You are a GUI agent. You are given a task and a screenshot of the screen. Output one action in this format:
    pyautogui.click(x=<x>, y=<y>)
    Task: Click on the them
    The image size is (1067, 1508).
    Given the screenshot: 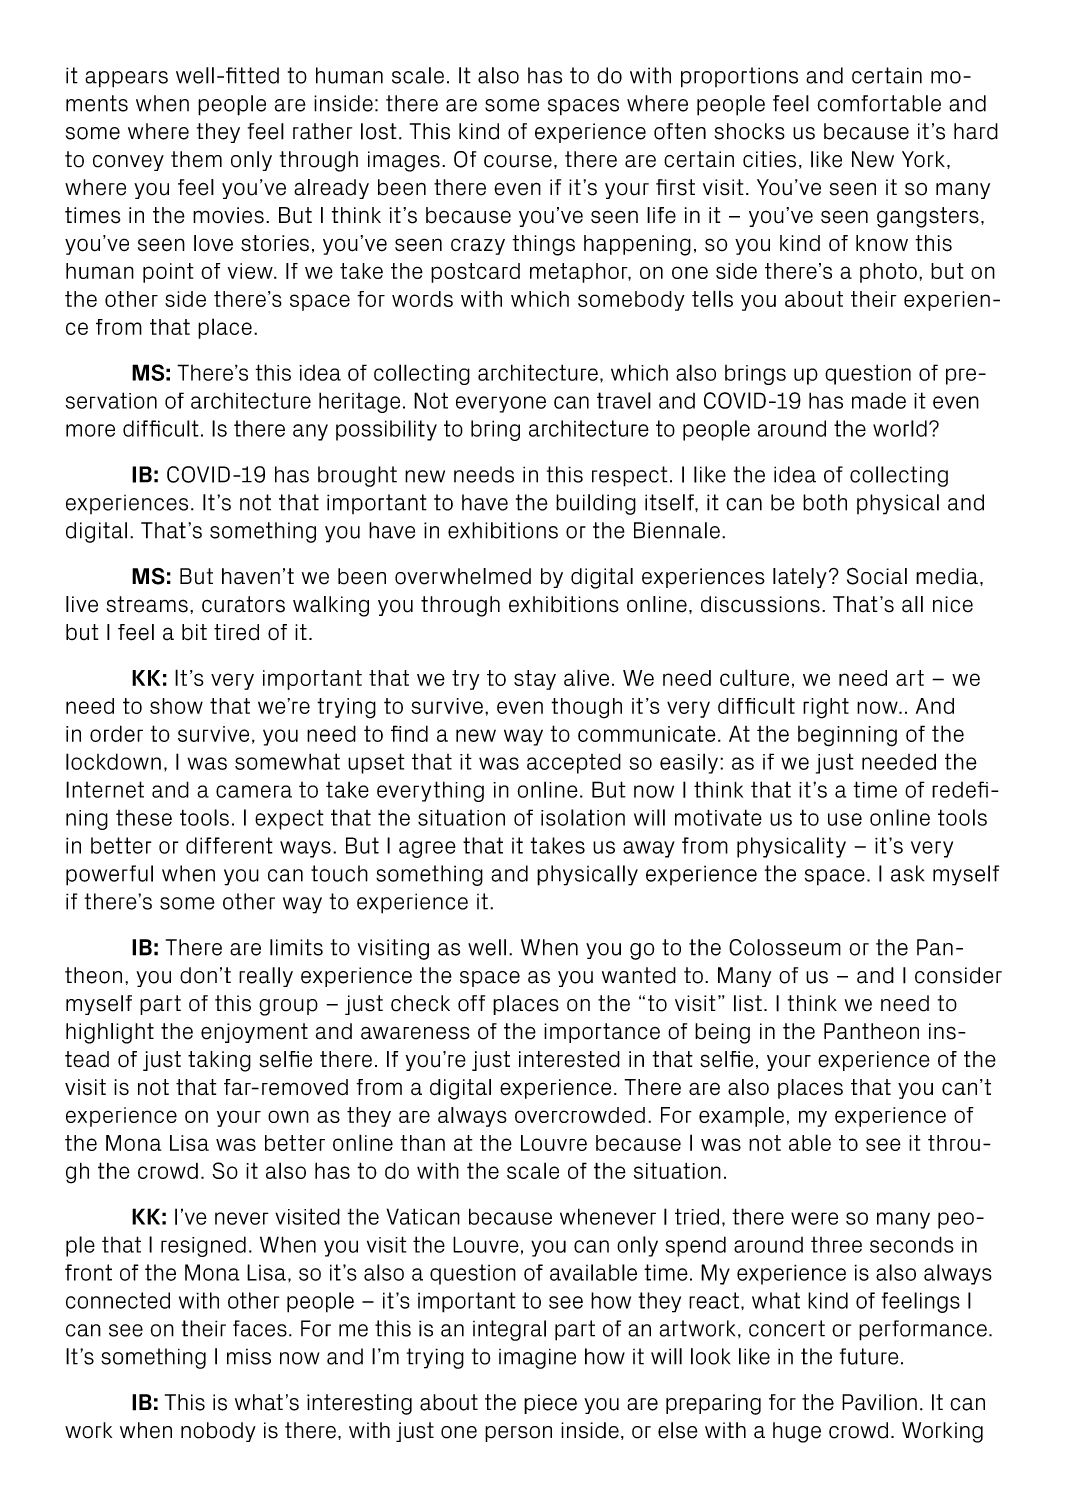 What is the action you would take?
    pyautogui.click(x=196, y=159)
